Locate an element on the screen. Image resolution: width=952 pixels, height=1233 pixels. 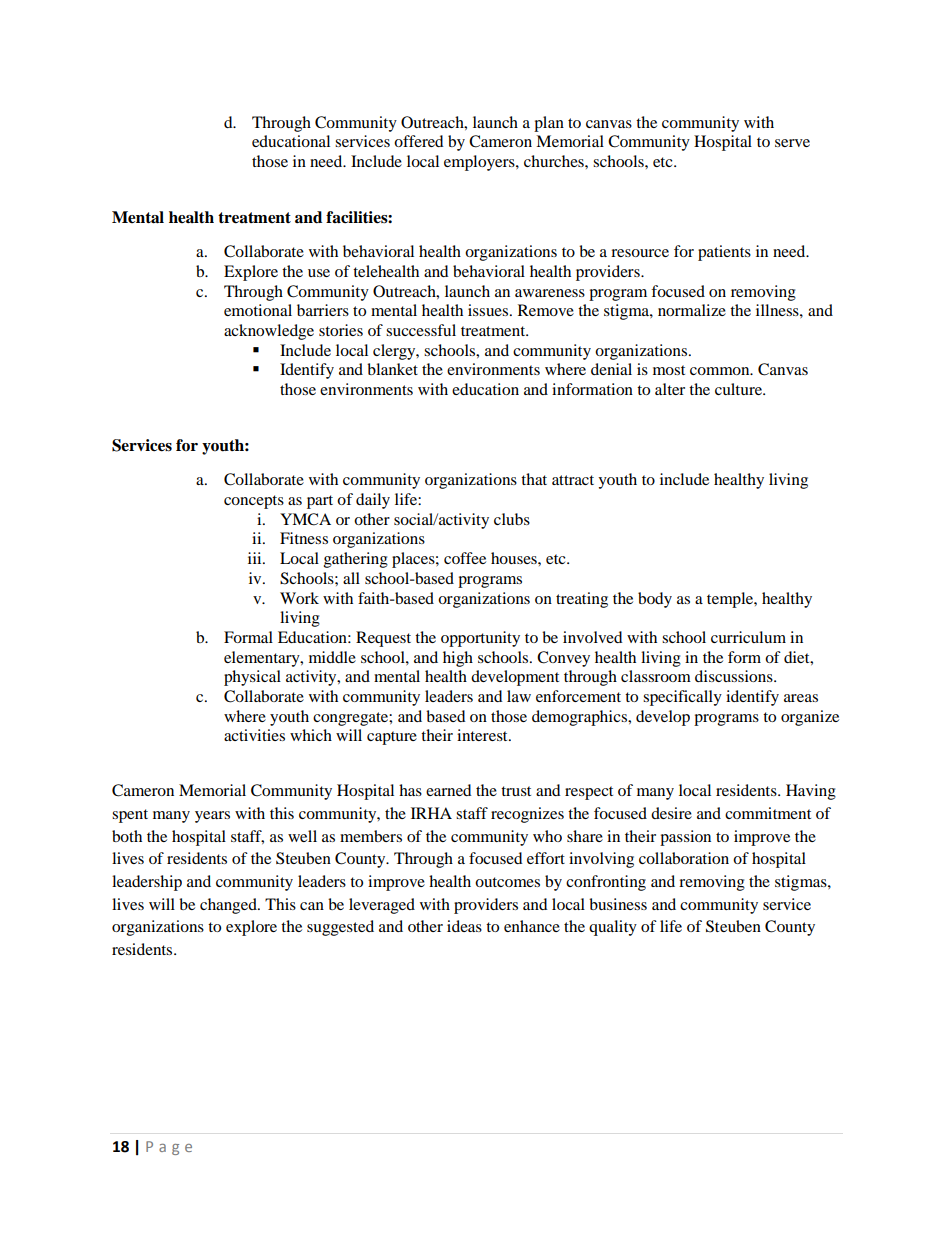
collaboration is located at coordinates (684, 858).
